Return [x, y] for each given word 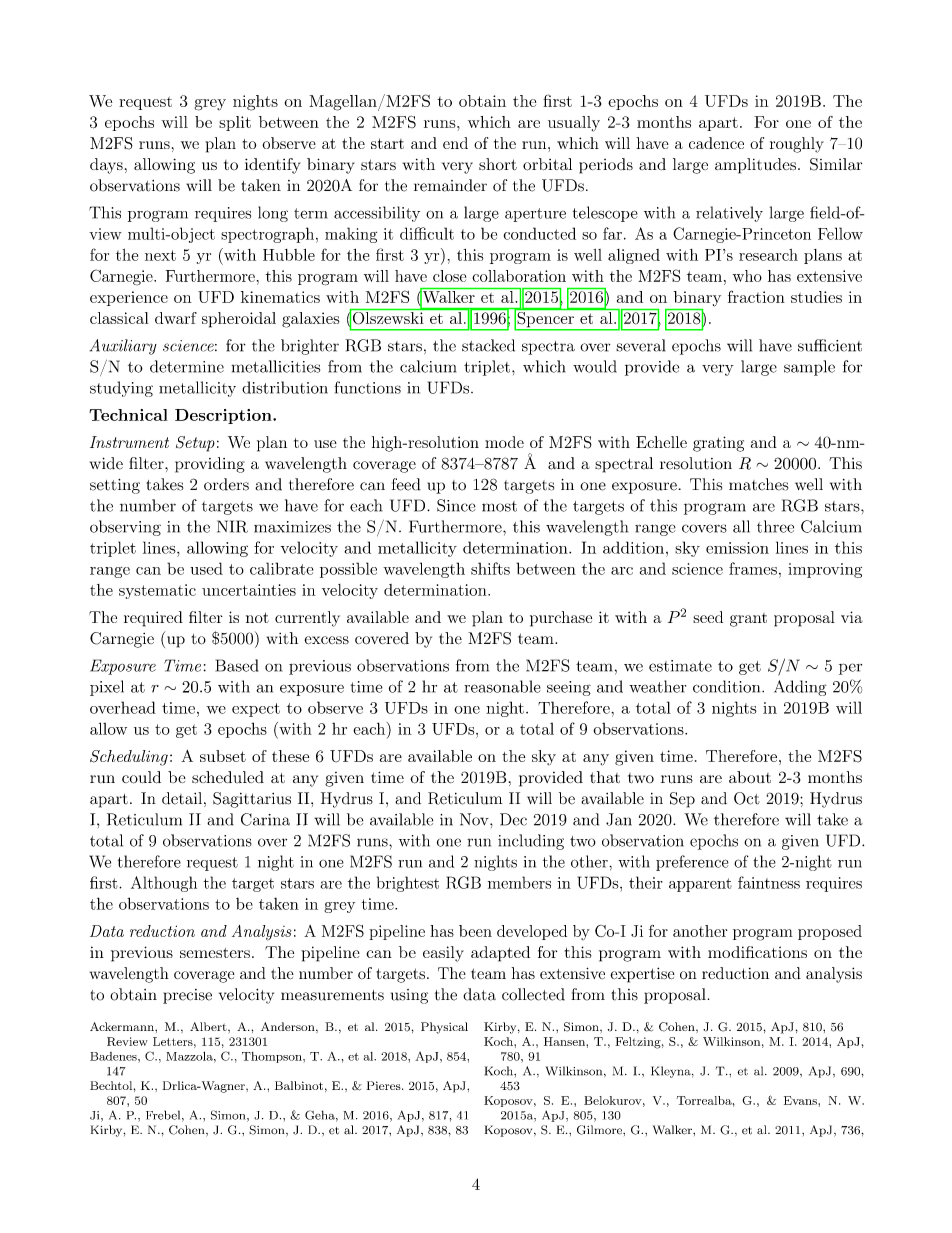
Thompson [273, 1057]
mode [504, 442]
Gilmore [600, 1130]
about [750, 777]
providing [210, 465]
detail [182, 798]
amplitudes [755, 166]
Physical [444, 1028]
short [498, 164]
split [235, 123]
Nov [475, 819]
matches [758, 484]
